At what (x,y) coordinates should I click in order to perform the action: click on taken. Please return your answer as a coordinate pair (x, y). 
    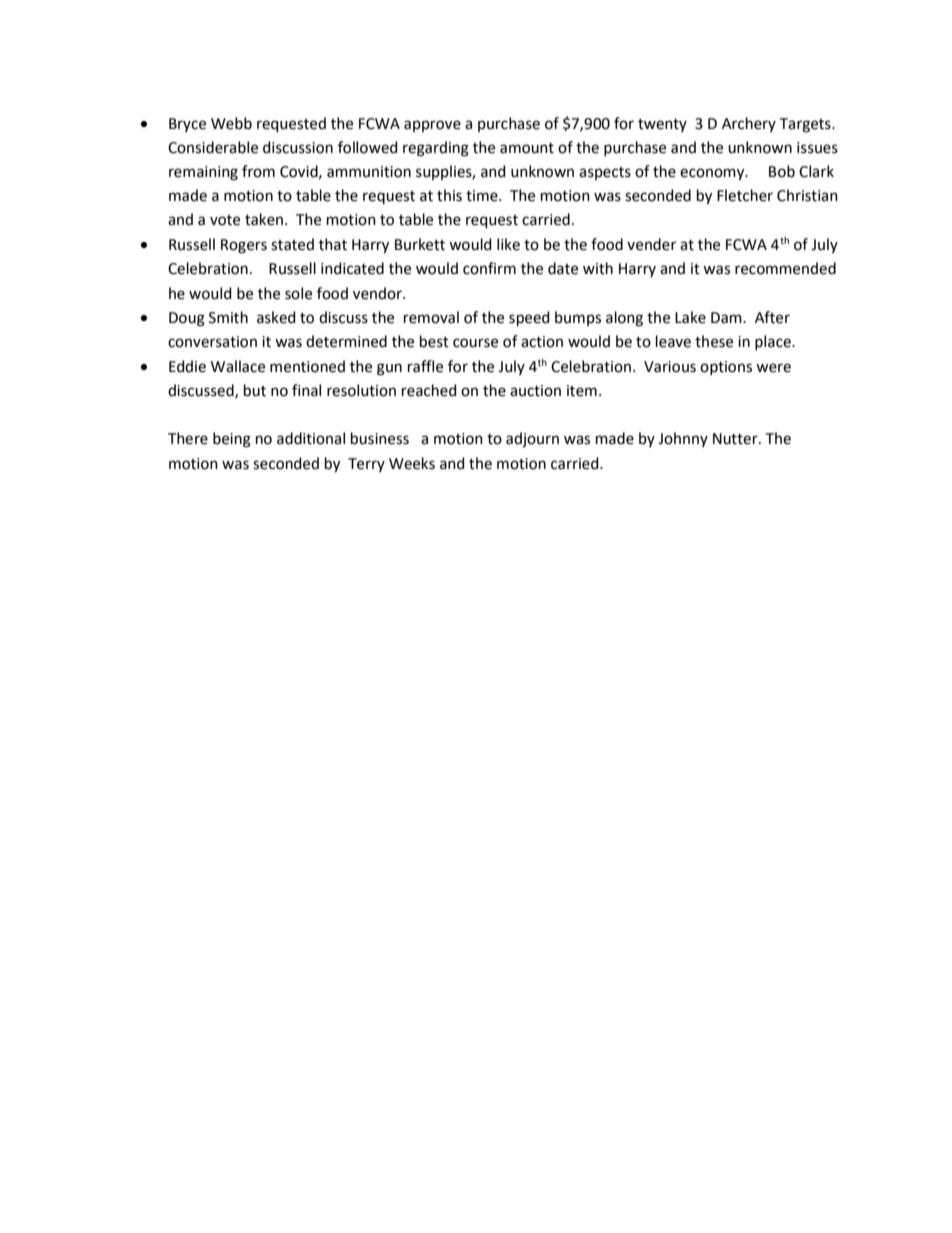
    Looking at the image, I should click on (264, 219).
